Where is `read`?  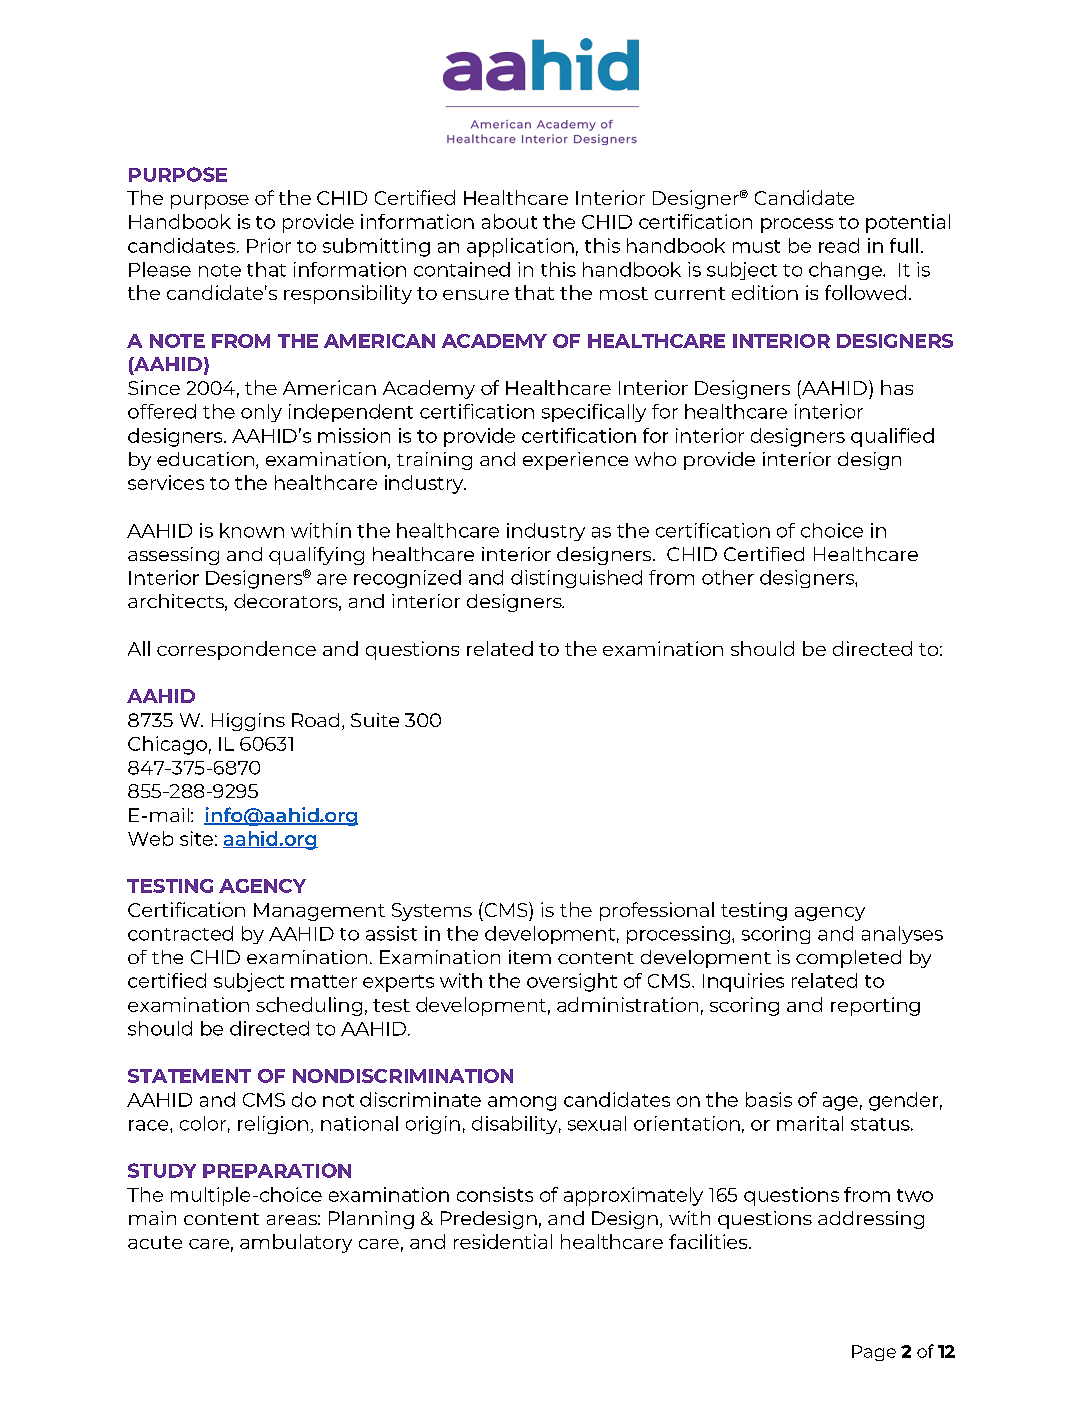 read is located at coordinates (839, 245).
